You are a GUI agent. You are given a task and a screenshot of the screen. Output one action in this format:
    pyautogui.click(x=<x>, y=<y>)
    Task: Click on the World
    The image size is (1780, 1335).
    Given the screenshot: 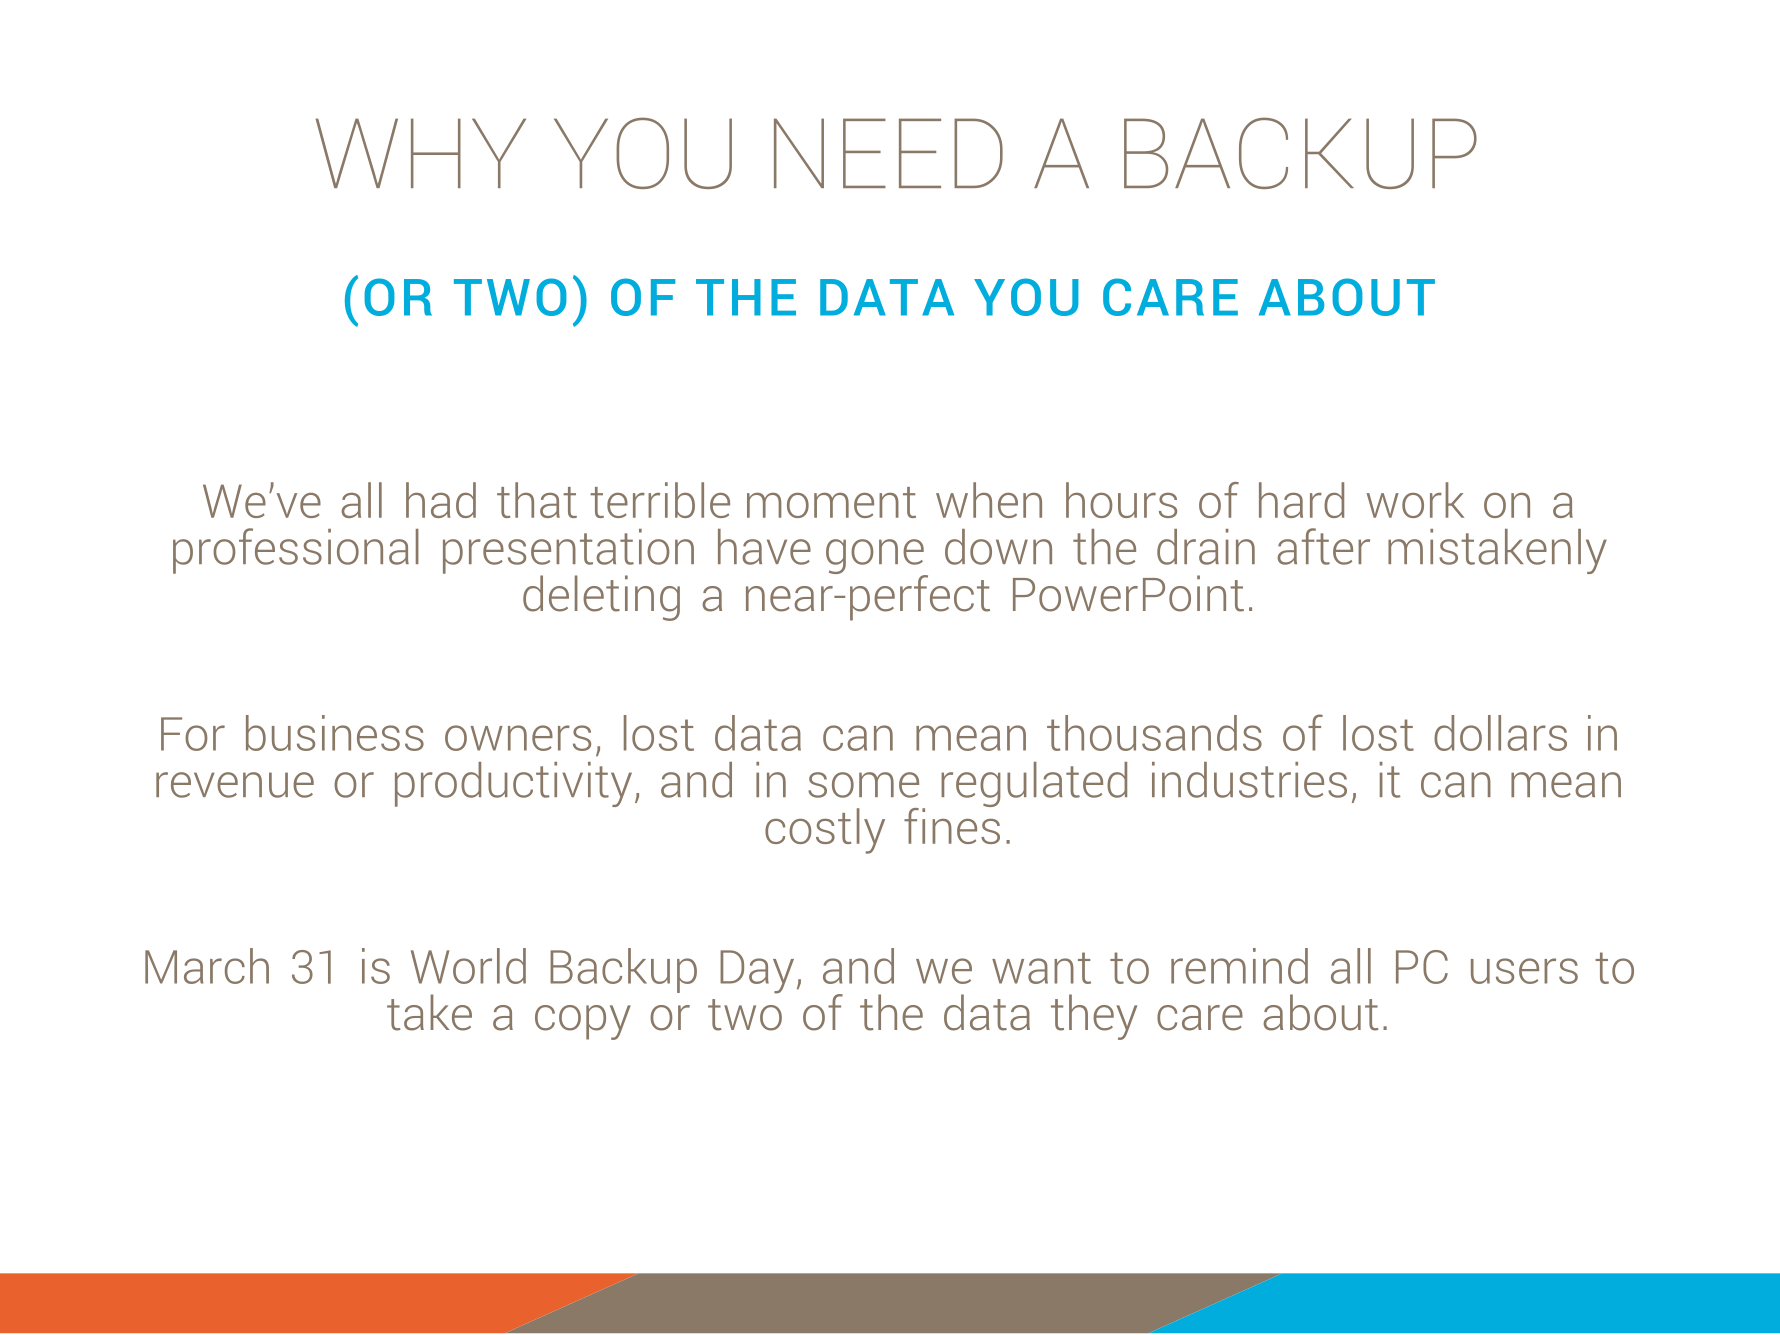 What is the action you would take?
    pyautogui.click(x=468, y=966)
